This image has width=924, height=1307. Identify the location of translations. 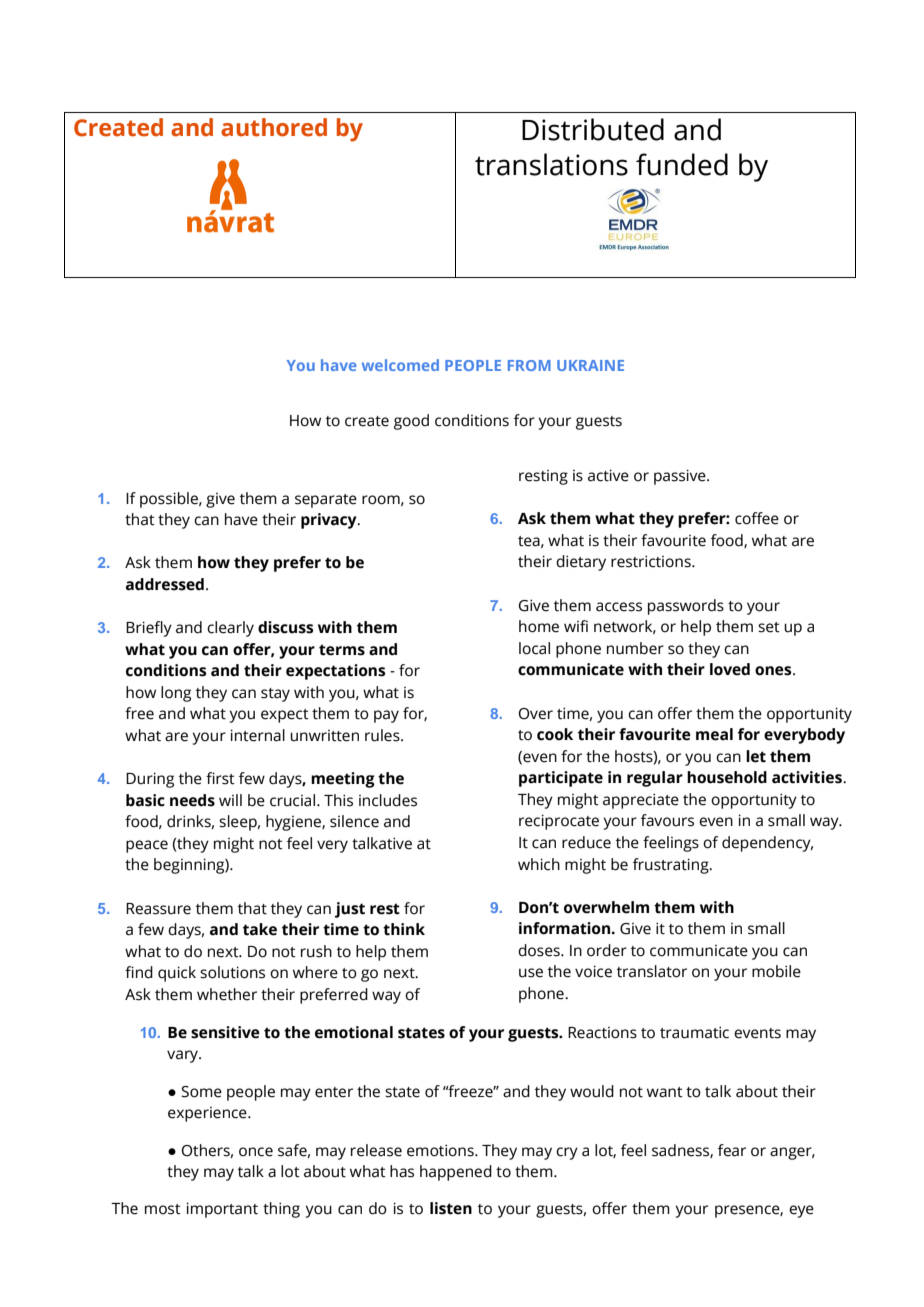
(551, 164).
